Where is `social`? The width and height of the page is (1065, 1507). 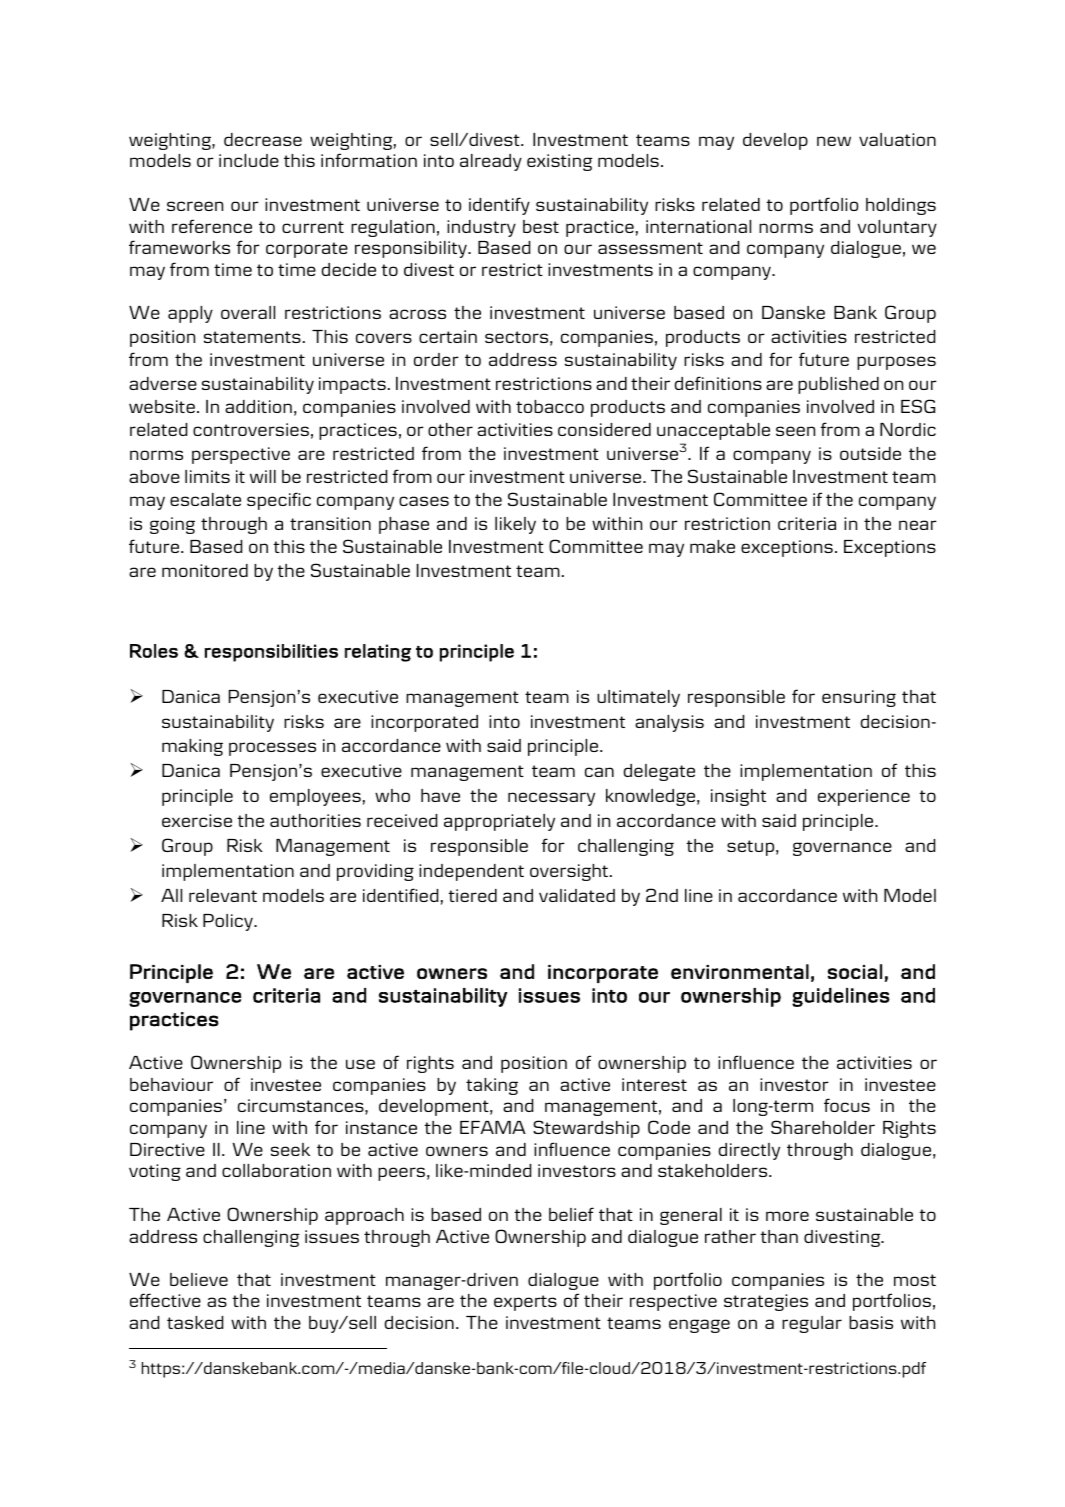
social is located at coordinates (855, 971).
